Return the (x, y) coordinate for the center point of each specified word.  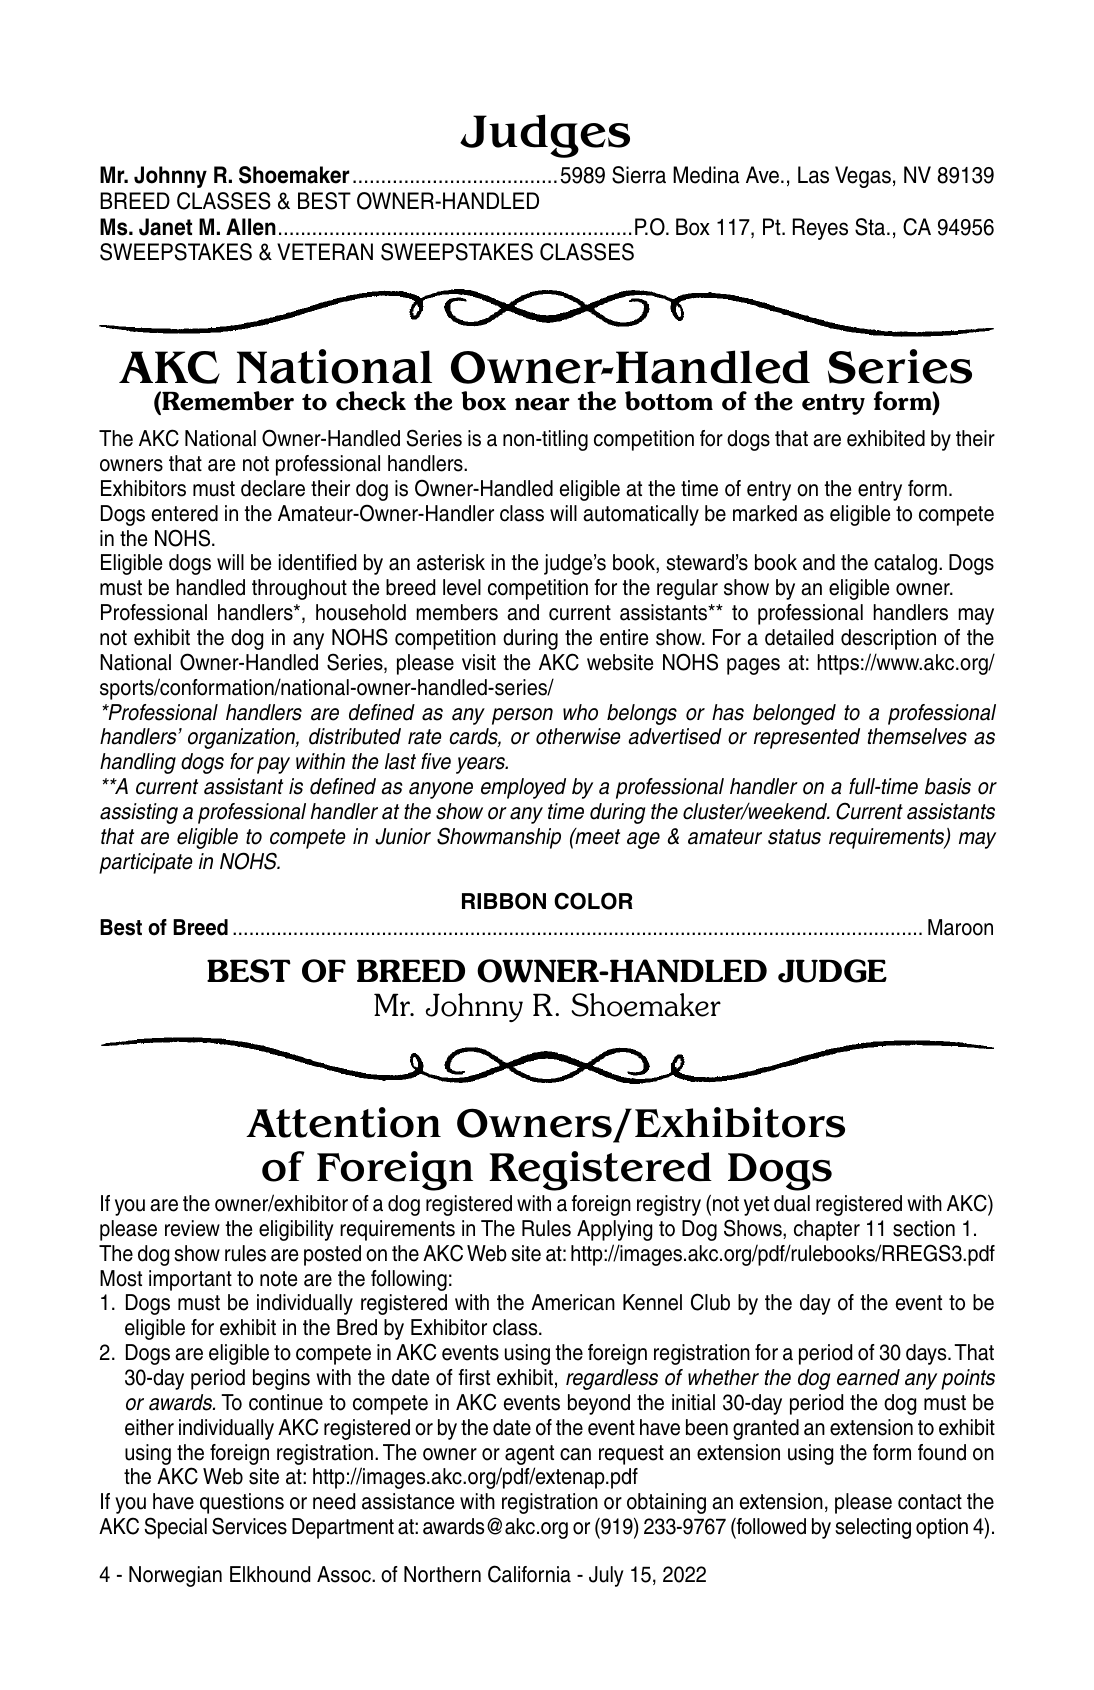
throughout (299, 589)
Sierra (639, 175)
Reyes (820, 229)
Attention (343, 1122)
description (888, 639)
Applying (614, 1230)
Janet (165, 227)
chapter (827, 1230)
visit (479, 662)
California (529, 1574)
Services (249, 1526)
